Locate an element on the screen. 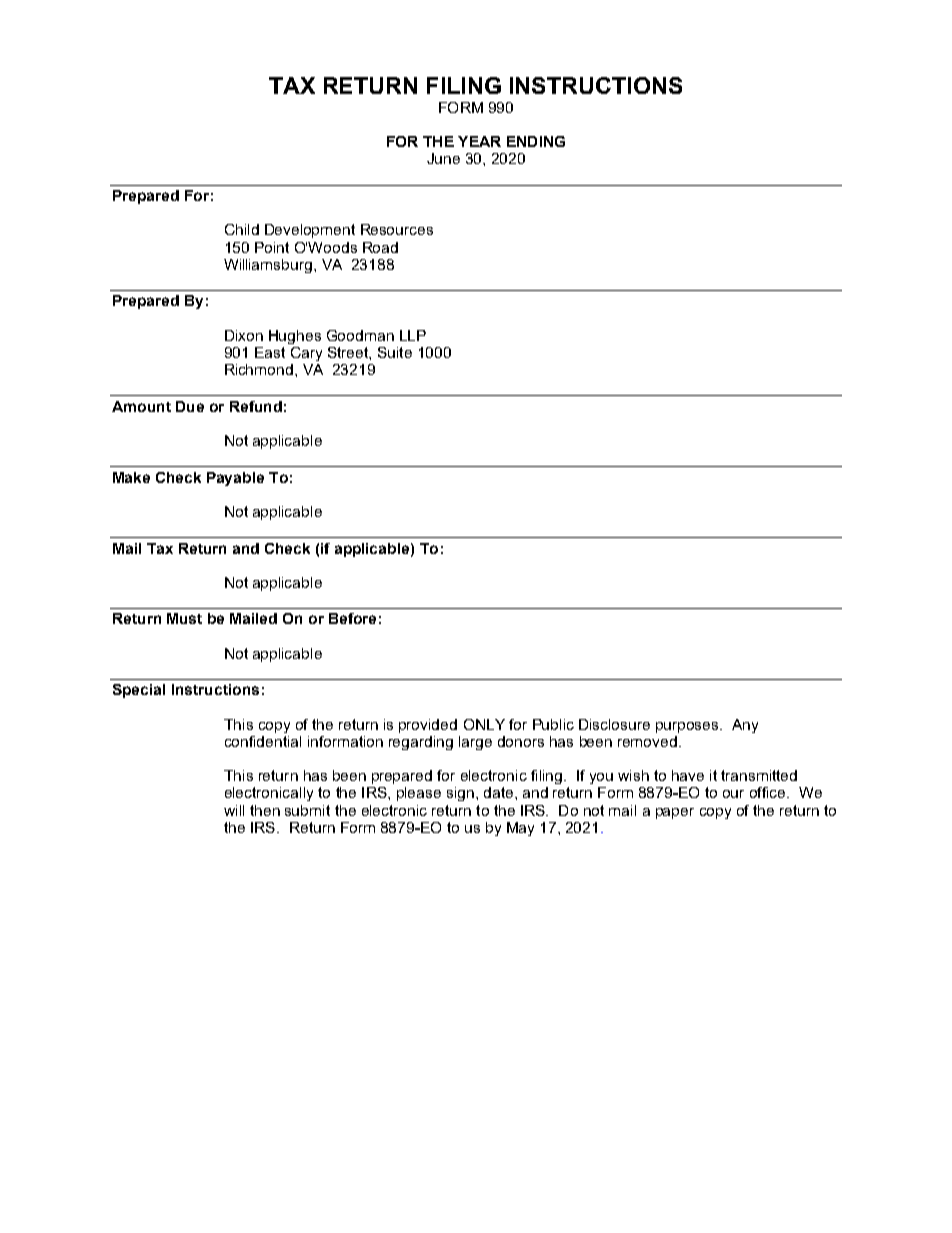 The height and width of the screenshot is (1233, 952). Suite is located at coordinates (395, 352).
